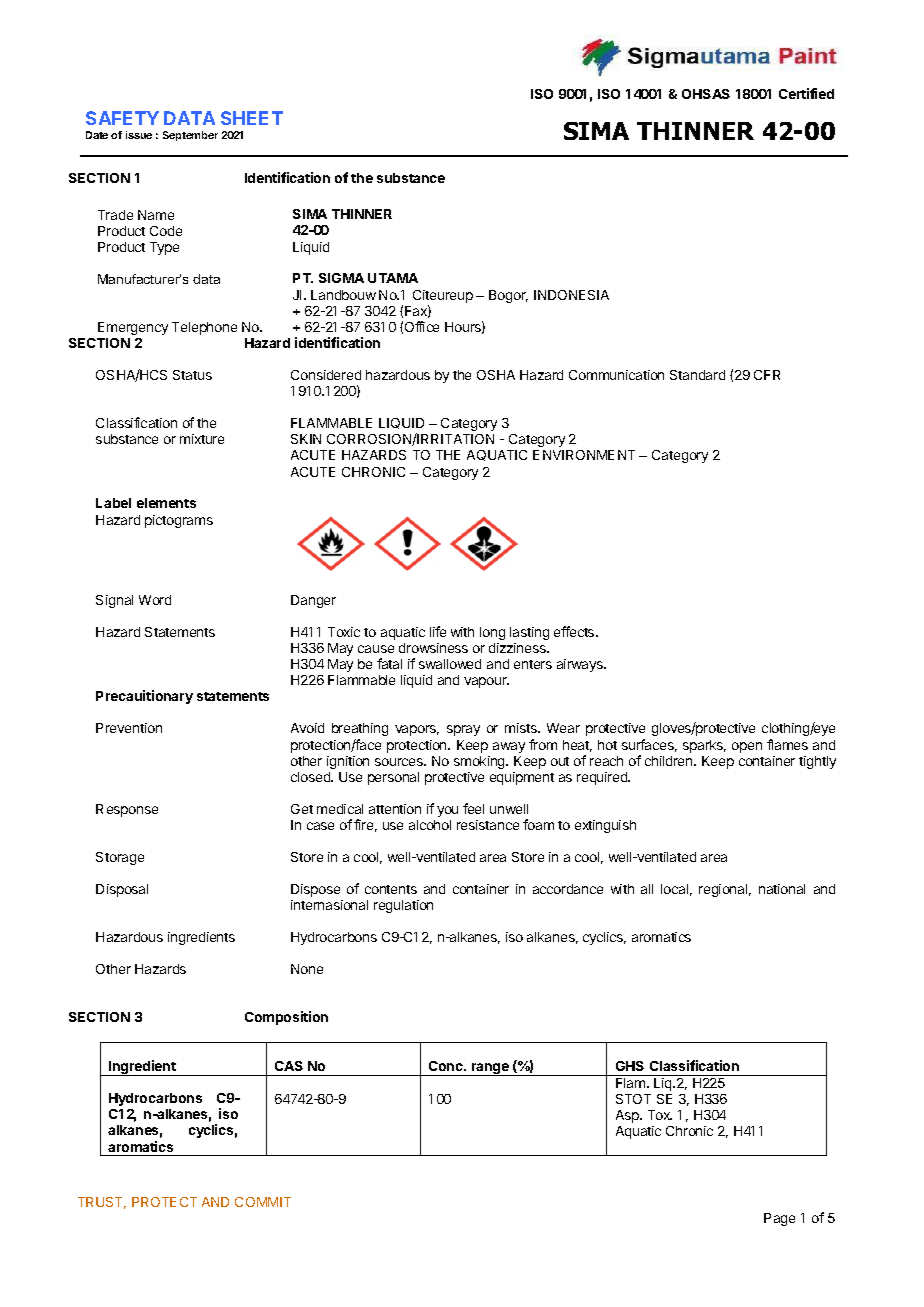 This screenshot has height=1307, width=924. I want to click on range, so click(490, 1069).
